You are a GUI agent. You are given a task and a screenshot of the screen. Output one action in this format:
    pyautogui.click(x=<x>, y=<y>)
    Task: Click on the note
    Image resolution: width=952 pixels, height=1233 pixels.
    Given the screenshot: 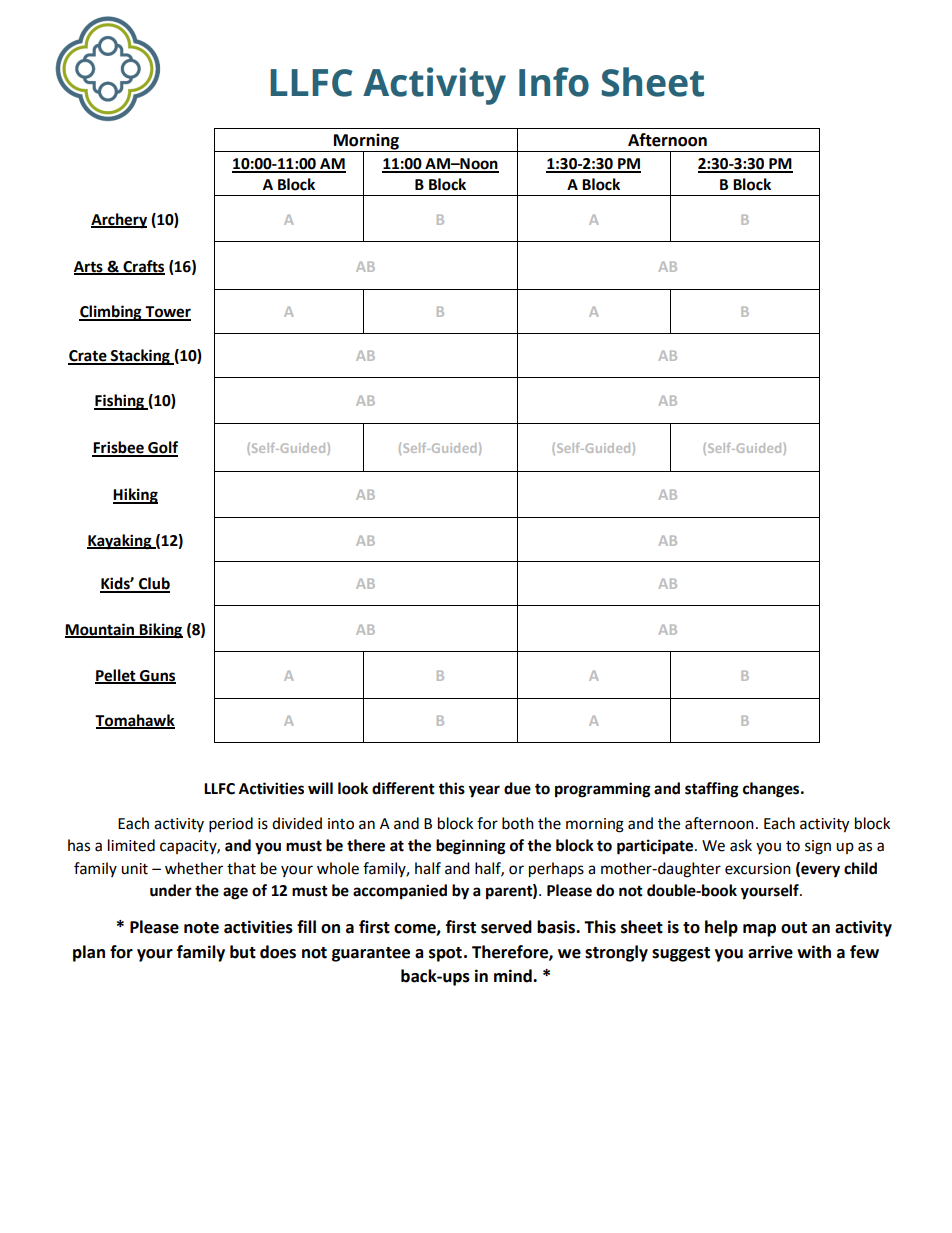 What is the action you would take?
    pyautogui.click(x=201, y=928)
